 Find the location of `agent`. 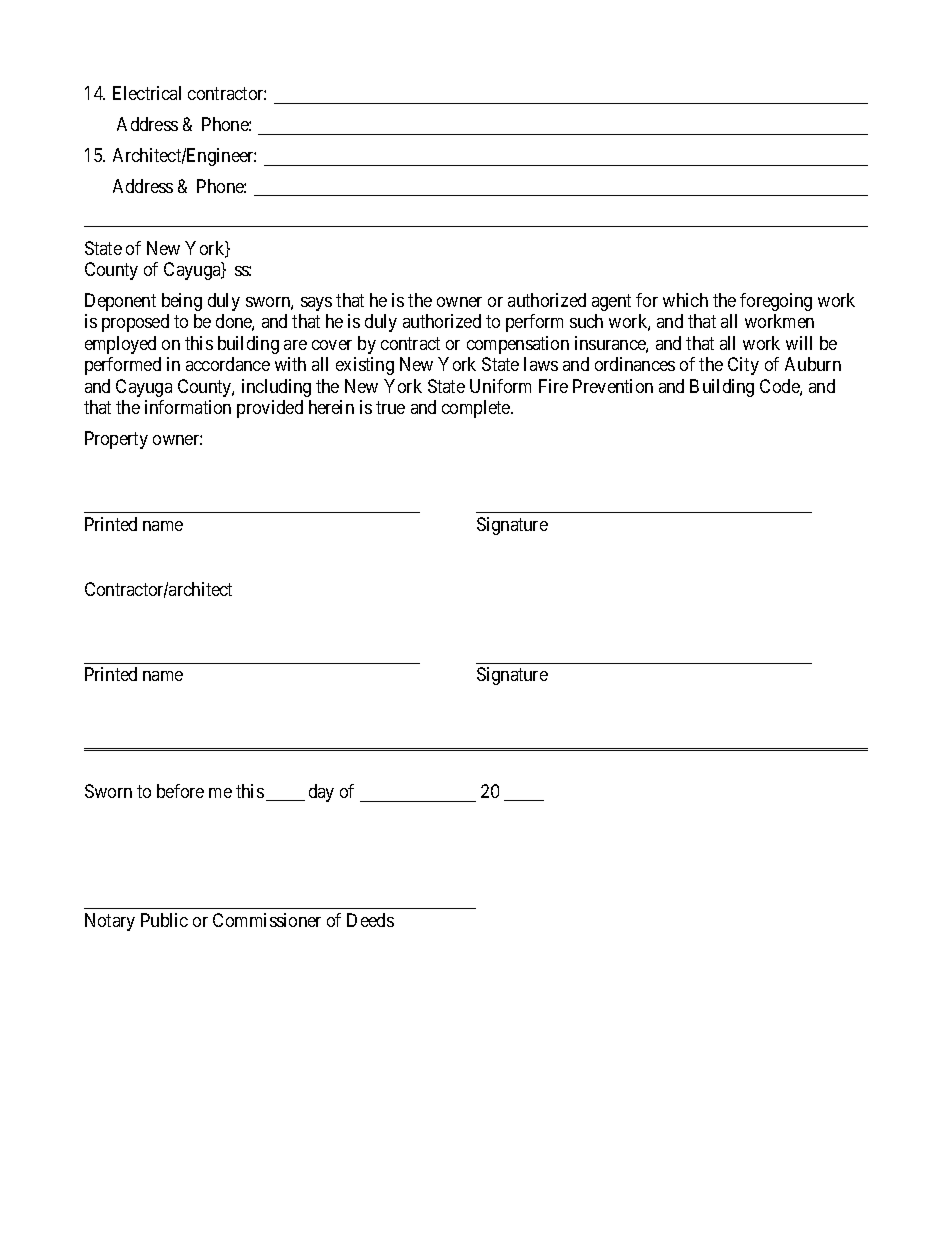

agent is located at coordinates (611, 302).
